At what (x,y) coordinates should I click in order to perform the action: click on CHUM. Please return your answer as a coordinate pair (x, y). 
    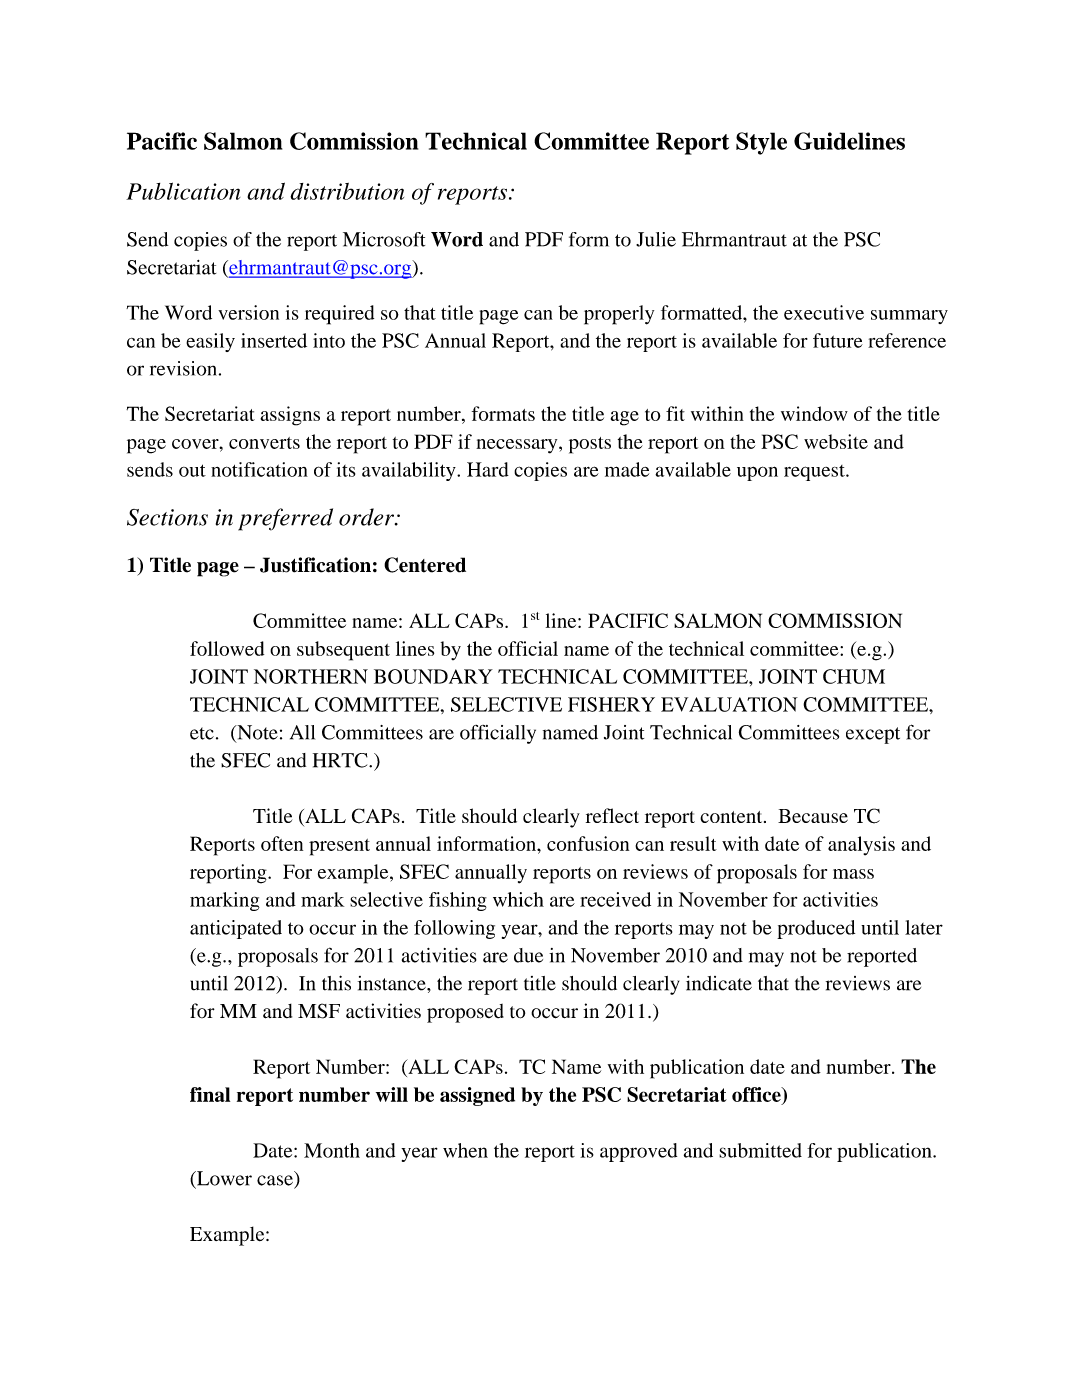
    Looking at the image, I should click on (854, 676).
